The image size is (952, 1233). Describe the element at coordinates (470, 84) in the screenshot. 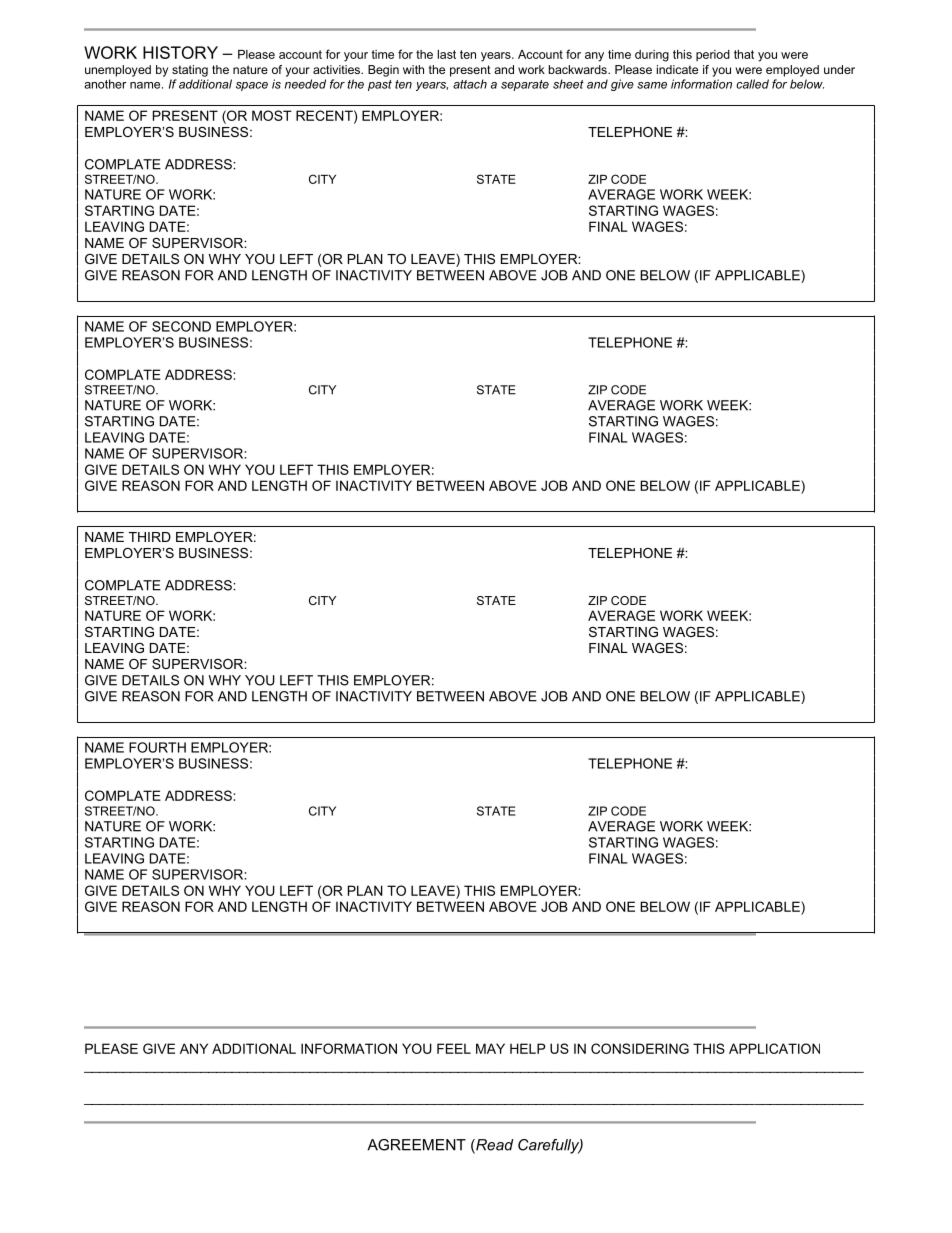

I see `attach` at that location.
